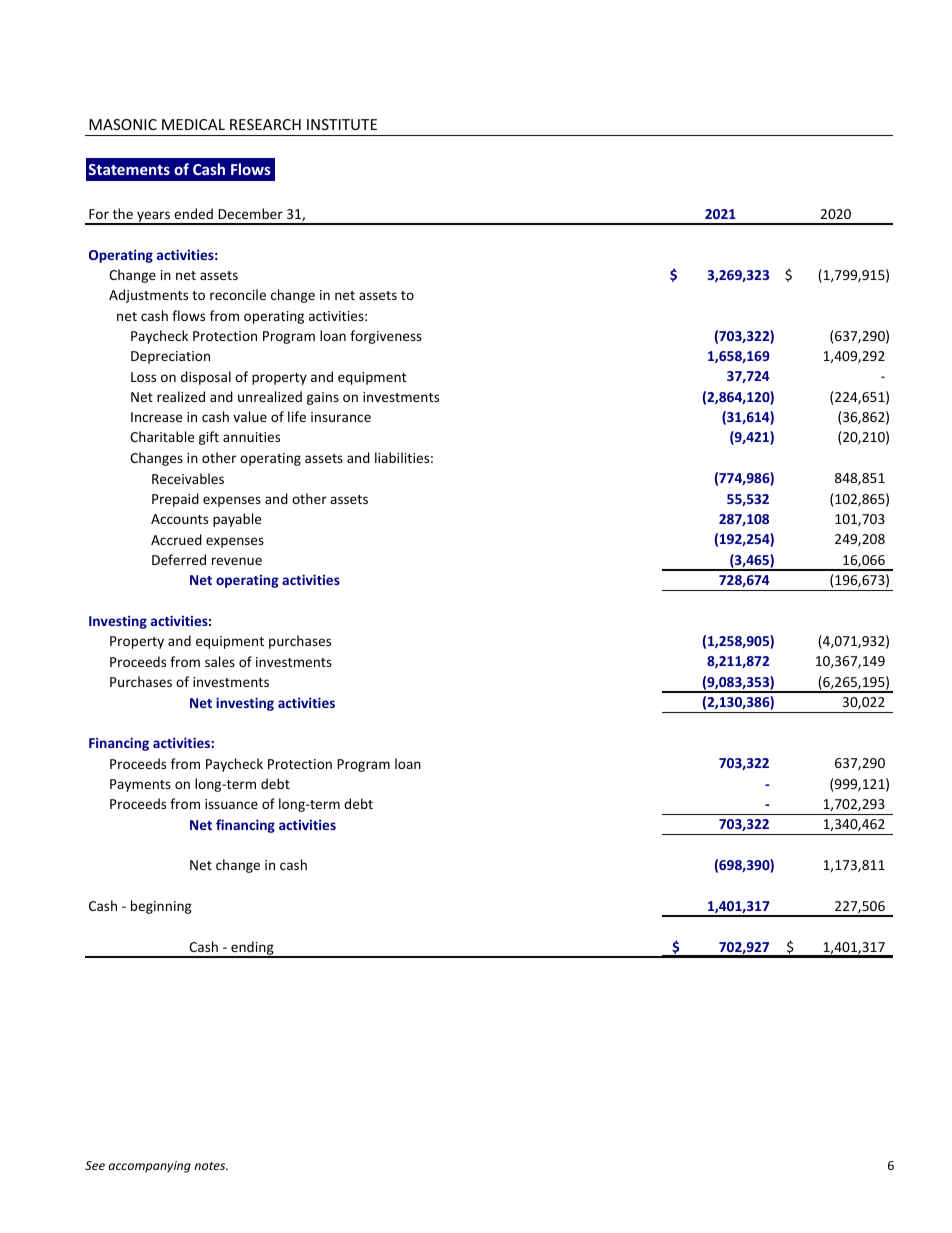 The height and width of the screenshot is (1233, 952). Describe the element at coordinates (252, 949) in the screenshot. I see `ending` at that location.
